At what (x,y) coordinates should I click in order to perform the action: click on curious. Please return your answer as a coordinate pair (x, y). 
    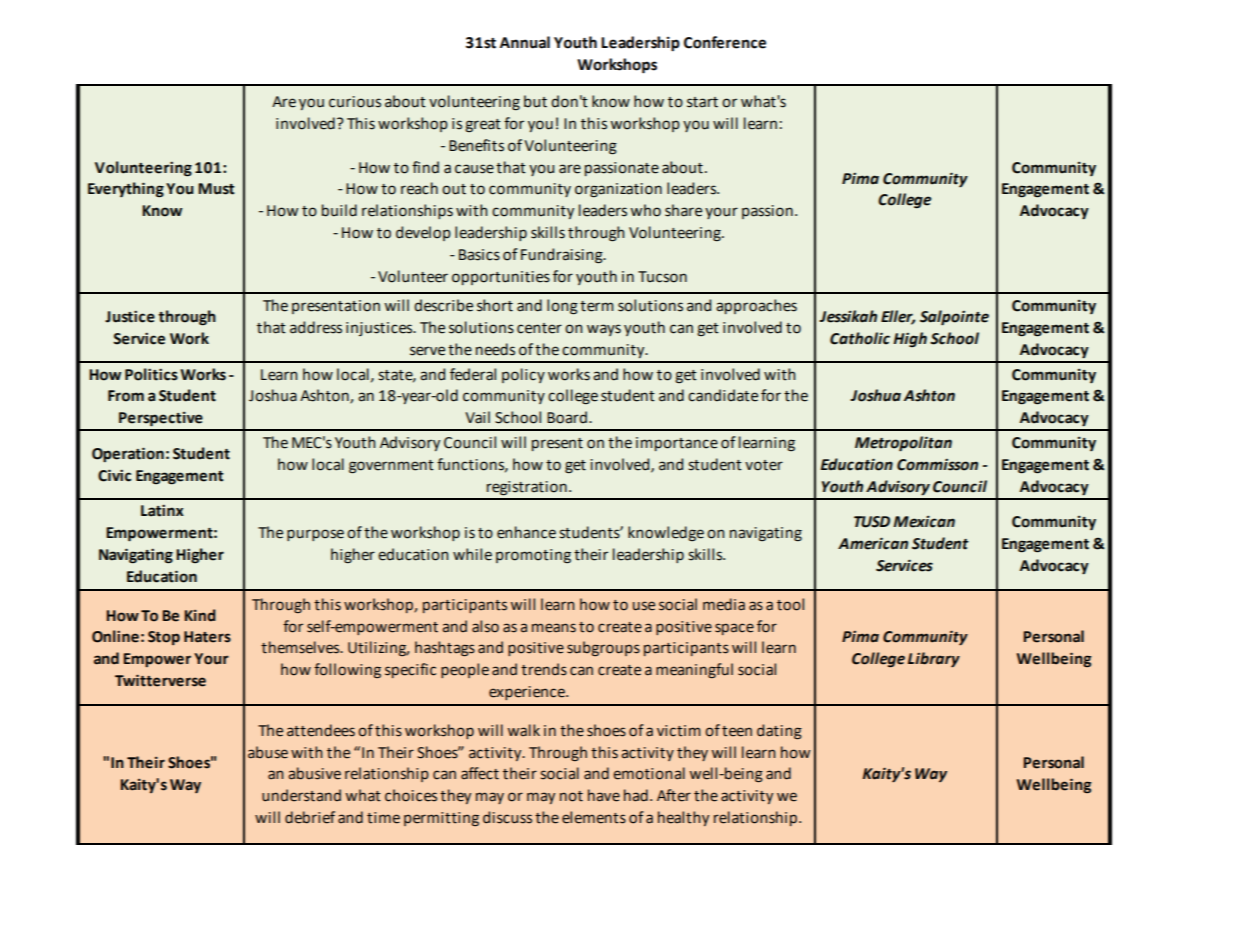
    Looking at the image, I should click on (355, 102).
